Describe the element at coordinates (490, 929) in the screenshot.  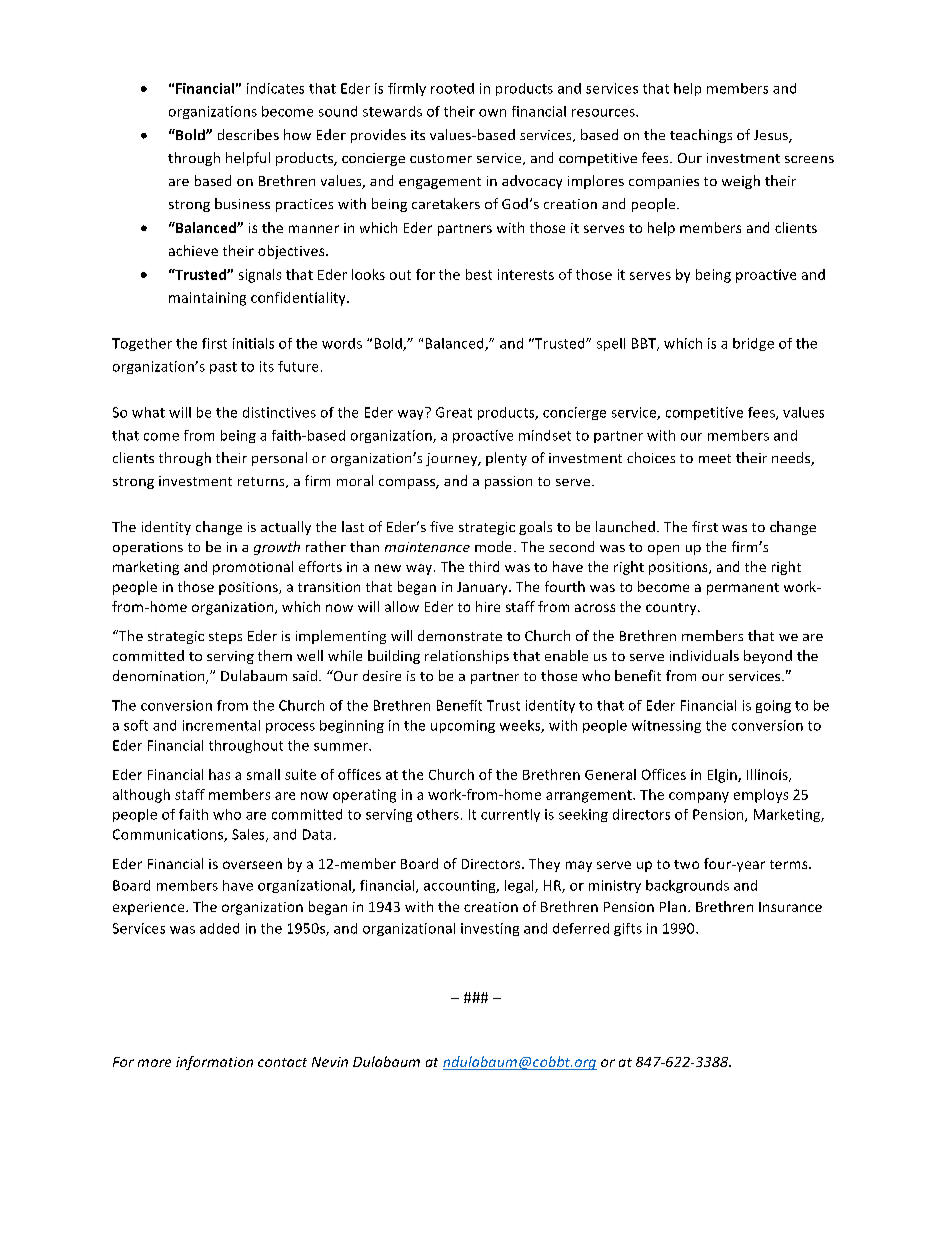
I see `investing` at that location.
